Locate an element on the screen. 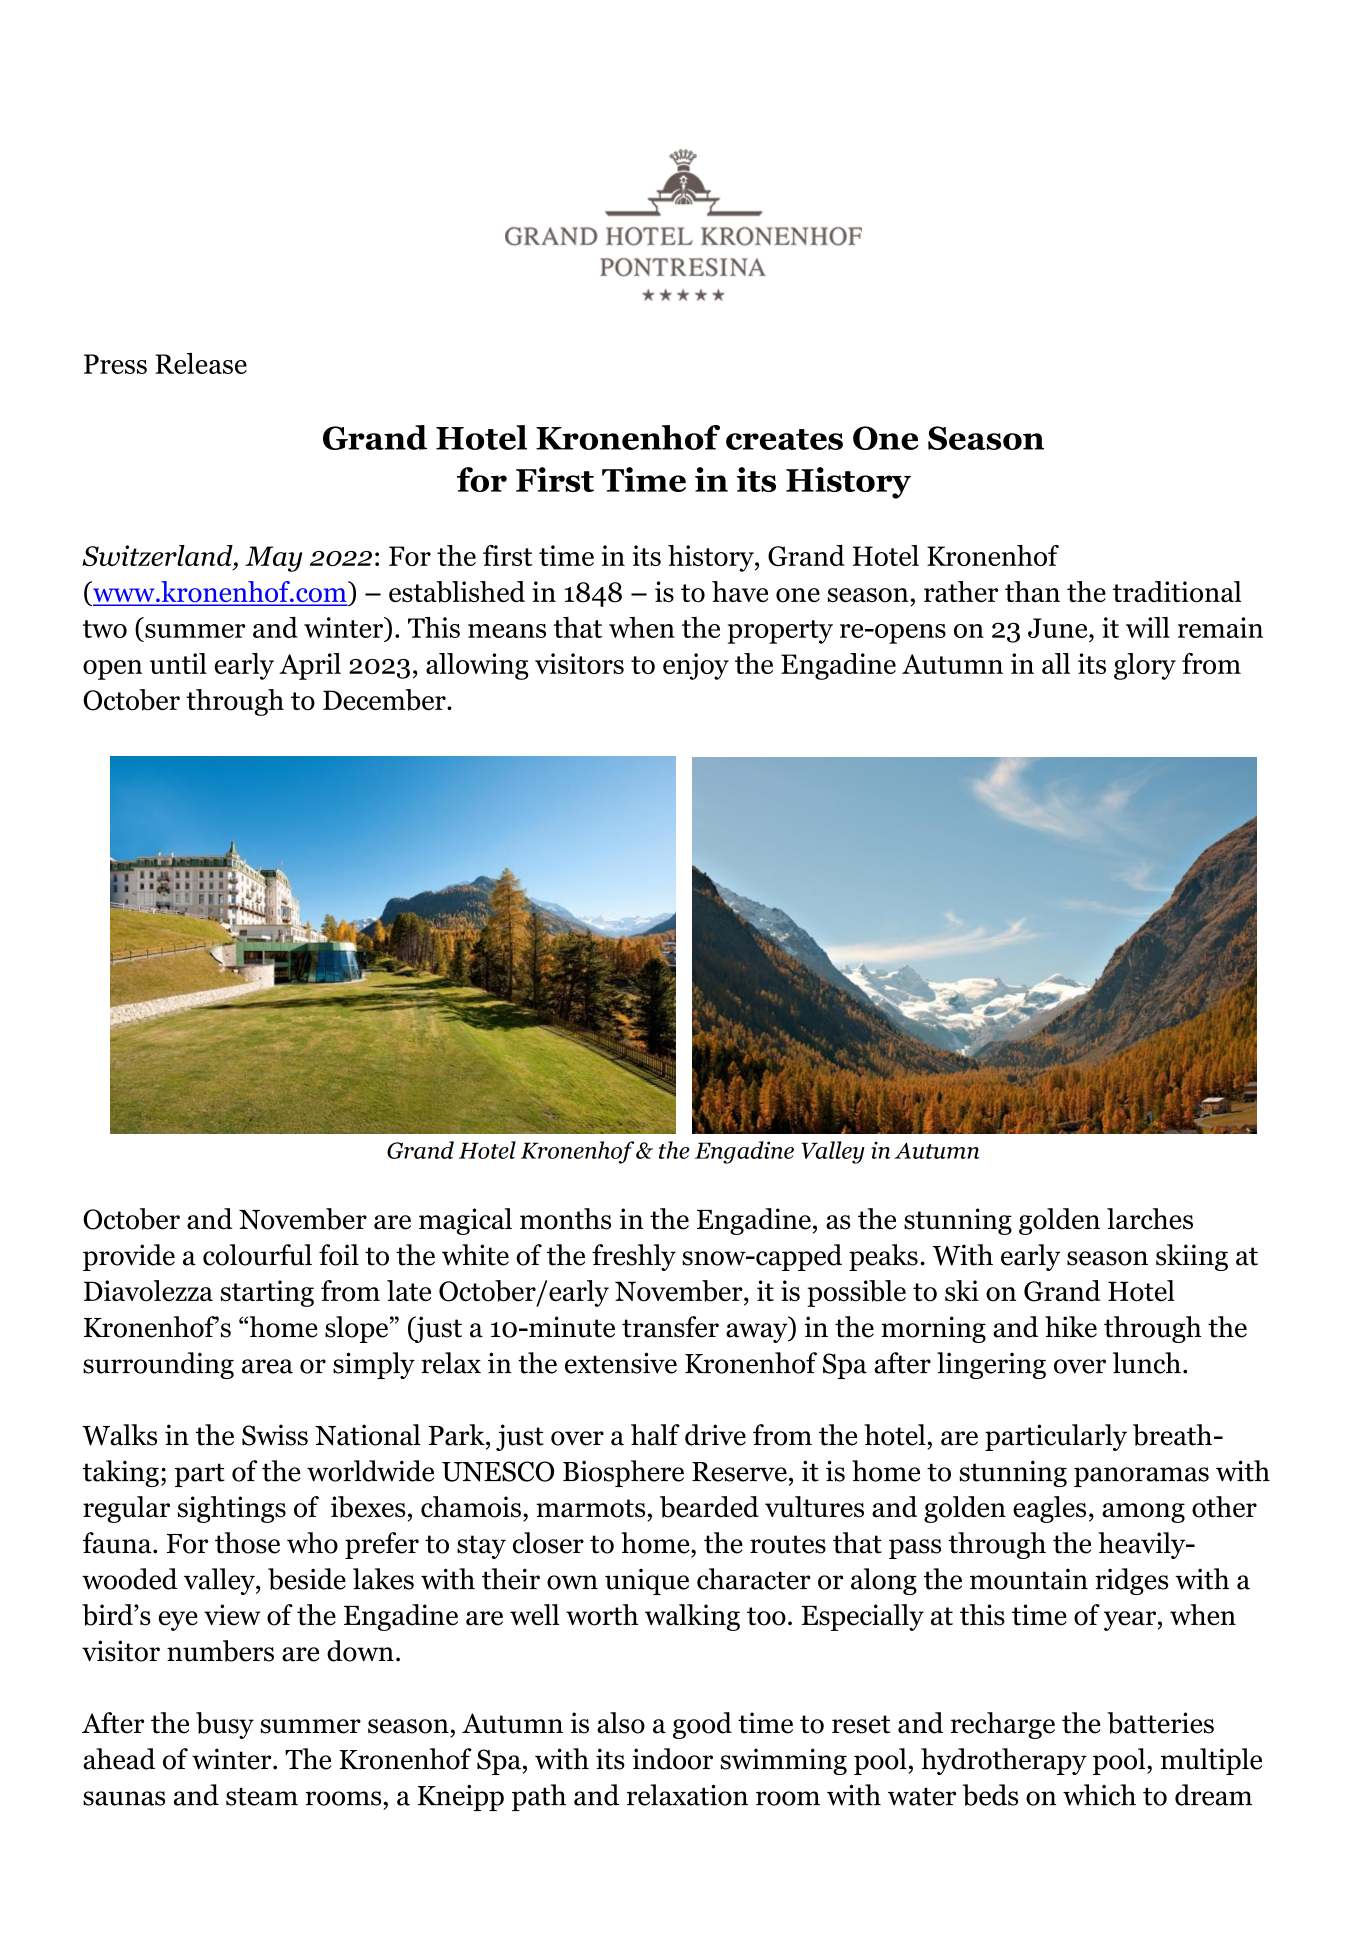  Release is located at coordinates (201, 363).
